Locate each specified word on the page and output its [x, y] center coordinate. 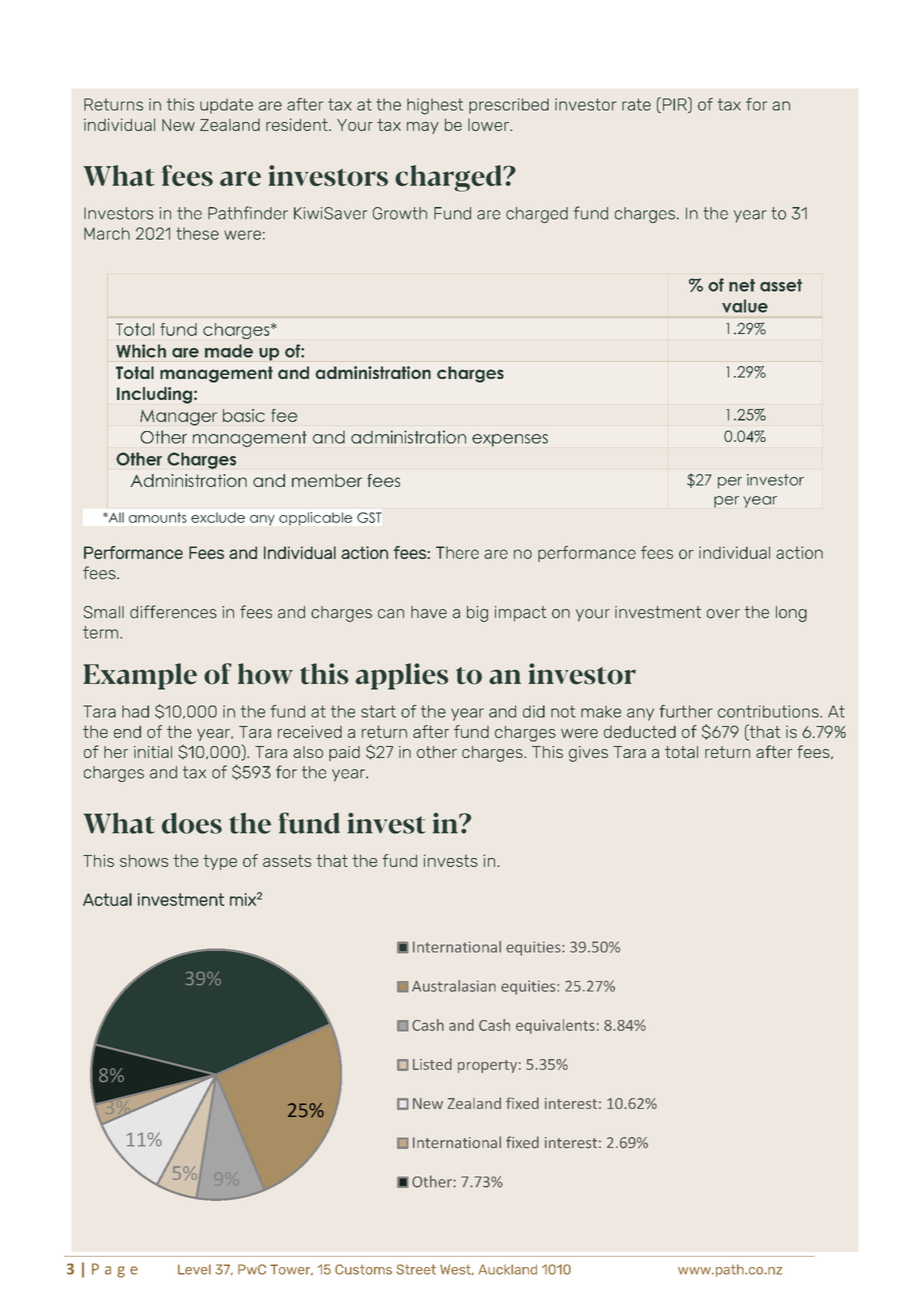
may [423, 128]
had [135, 711]
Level [194, 1269]
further [686, 711]
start [378, 711]
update [226, 106]
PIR [674, 105]
